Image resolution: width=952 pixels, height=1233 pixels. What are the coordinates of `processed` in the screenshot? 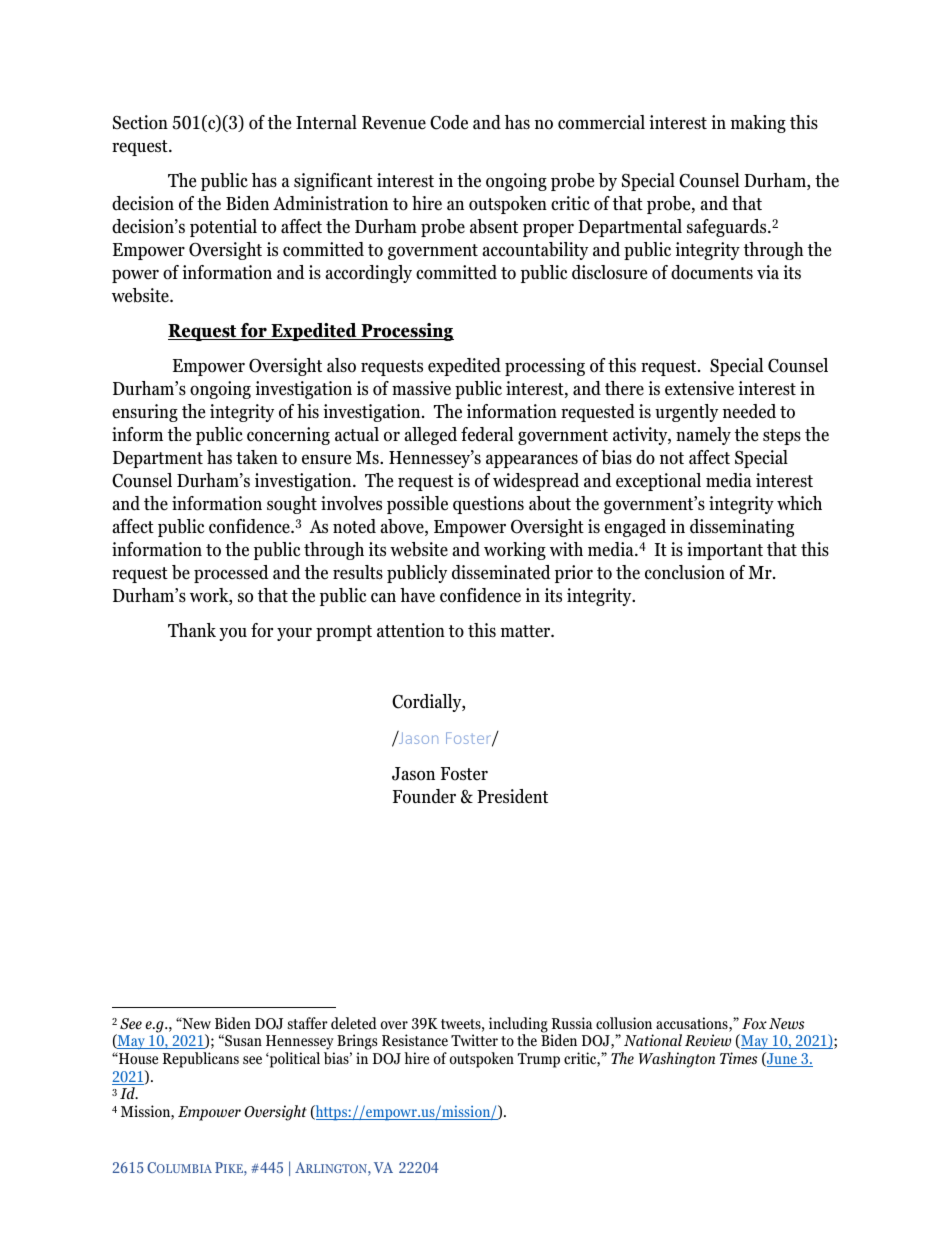 It's located at (231, 574).
